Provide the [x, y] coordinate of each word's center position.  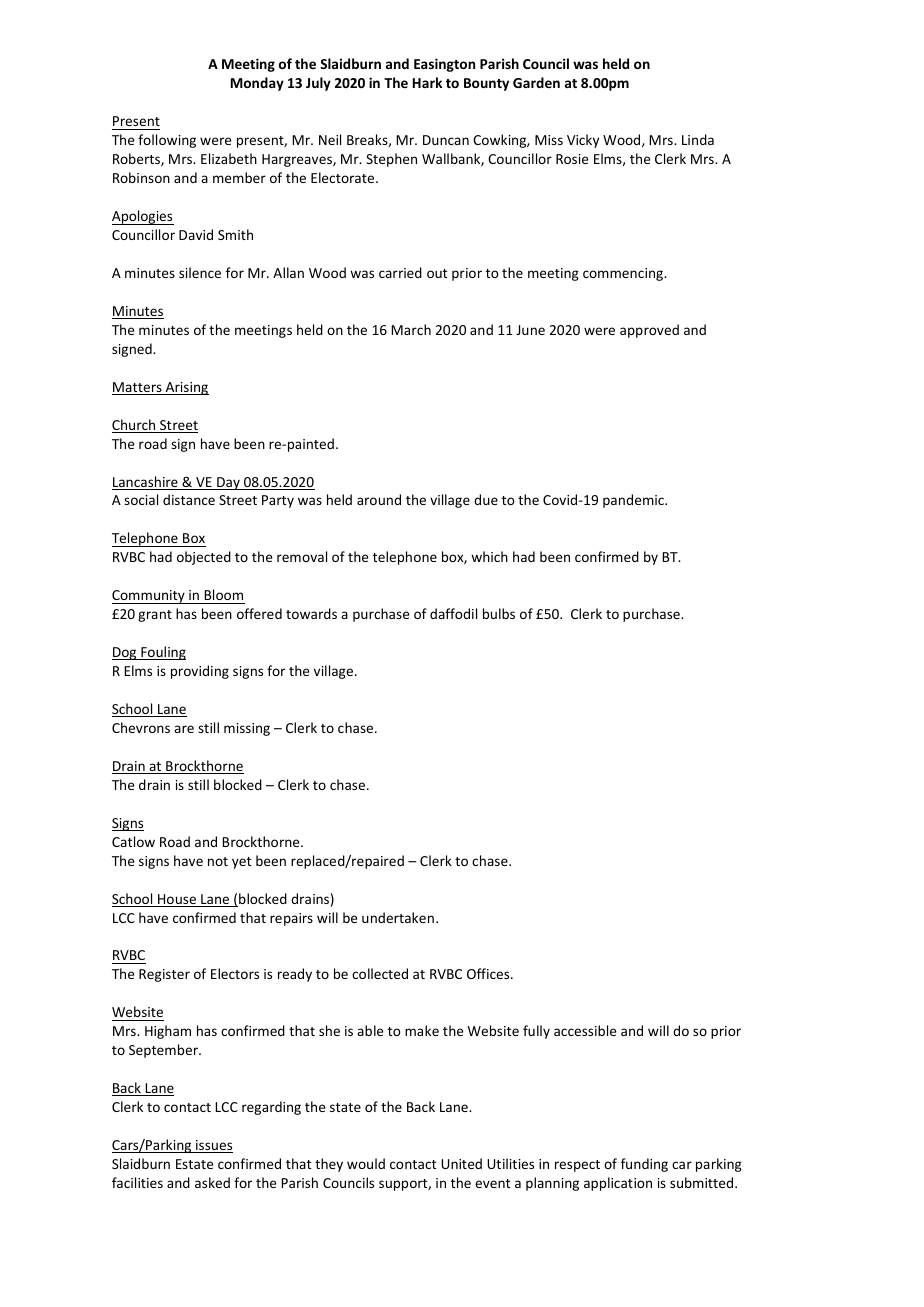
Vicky [583, 141]
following [167, 141]
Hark [427, 82]
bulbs [499, 613]
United [461, 1163]
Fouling [162, 653]
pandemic [634, 501]
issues [213, 1146]
